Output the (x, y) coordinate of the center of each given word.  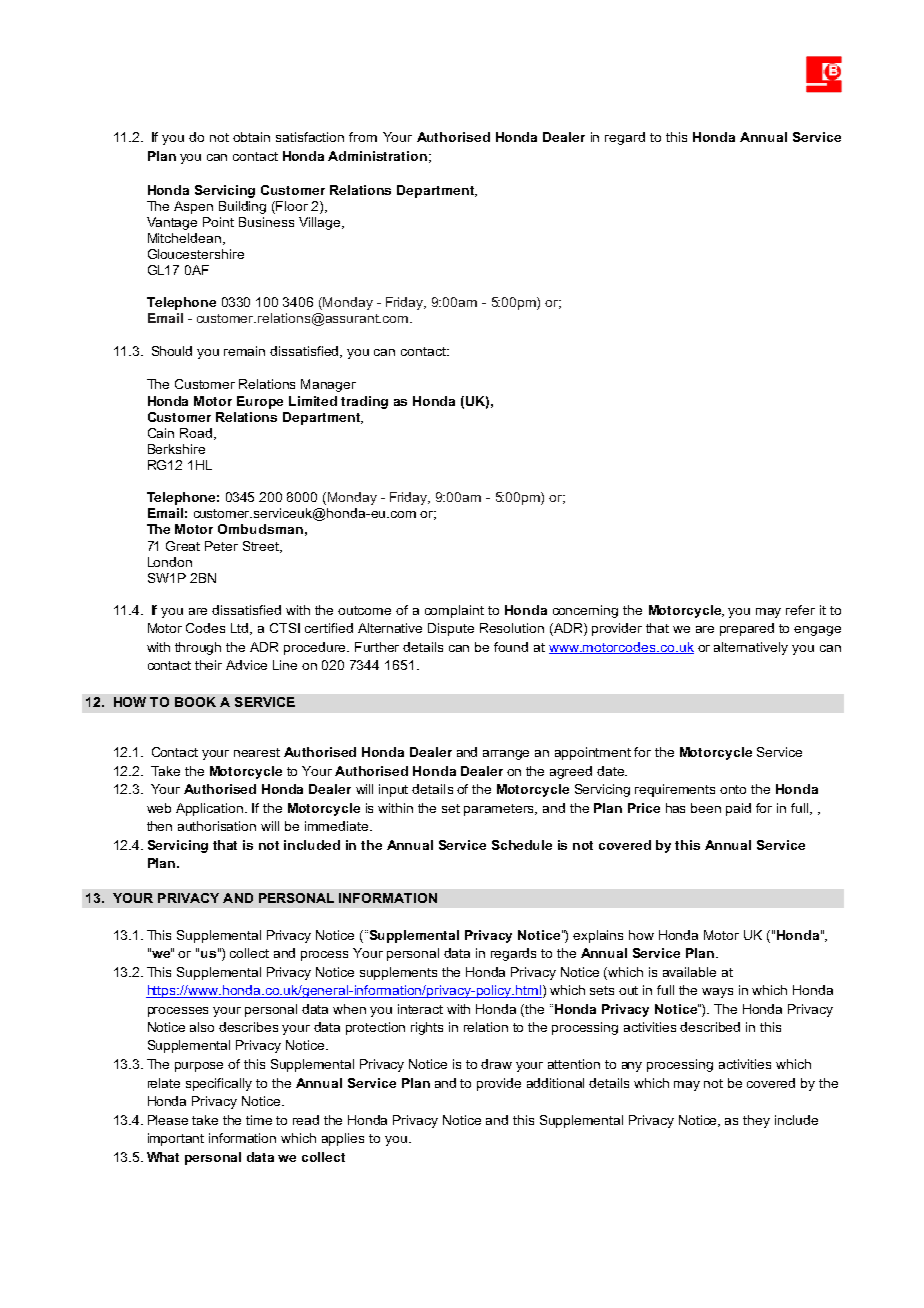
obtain (251, 137)
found (511, 647)
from (363, 137)
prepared (747, 629)
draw (496, 1064)
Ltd (241, 629)
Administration (377, 156)
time (259, 1120)
